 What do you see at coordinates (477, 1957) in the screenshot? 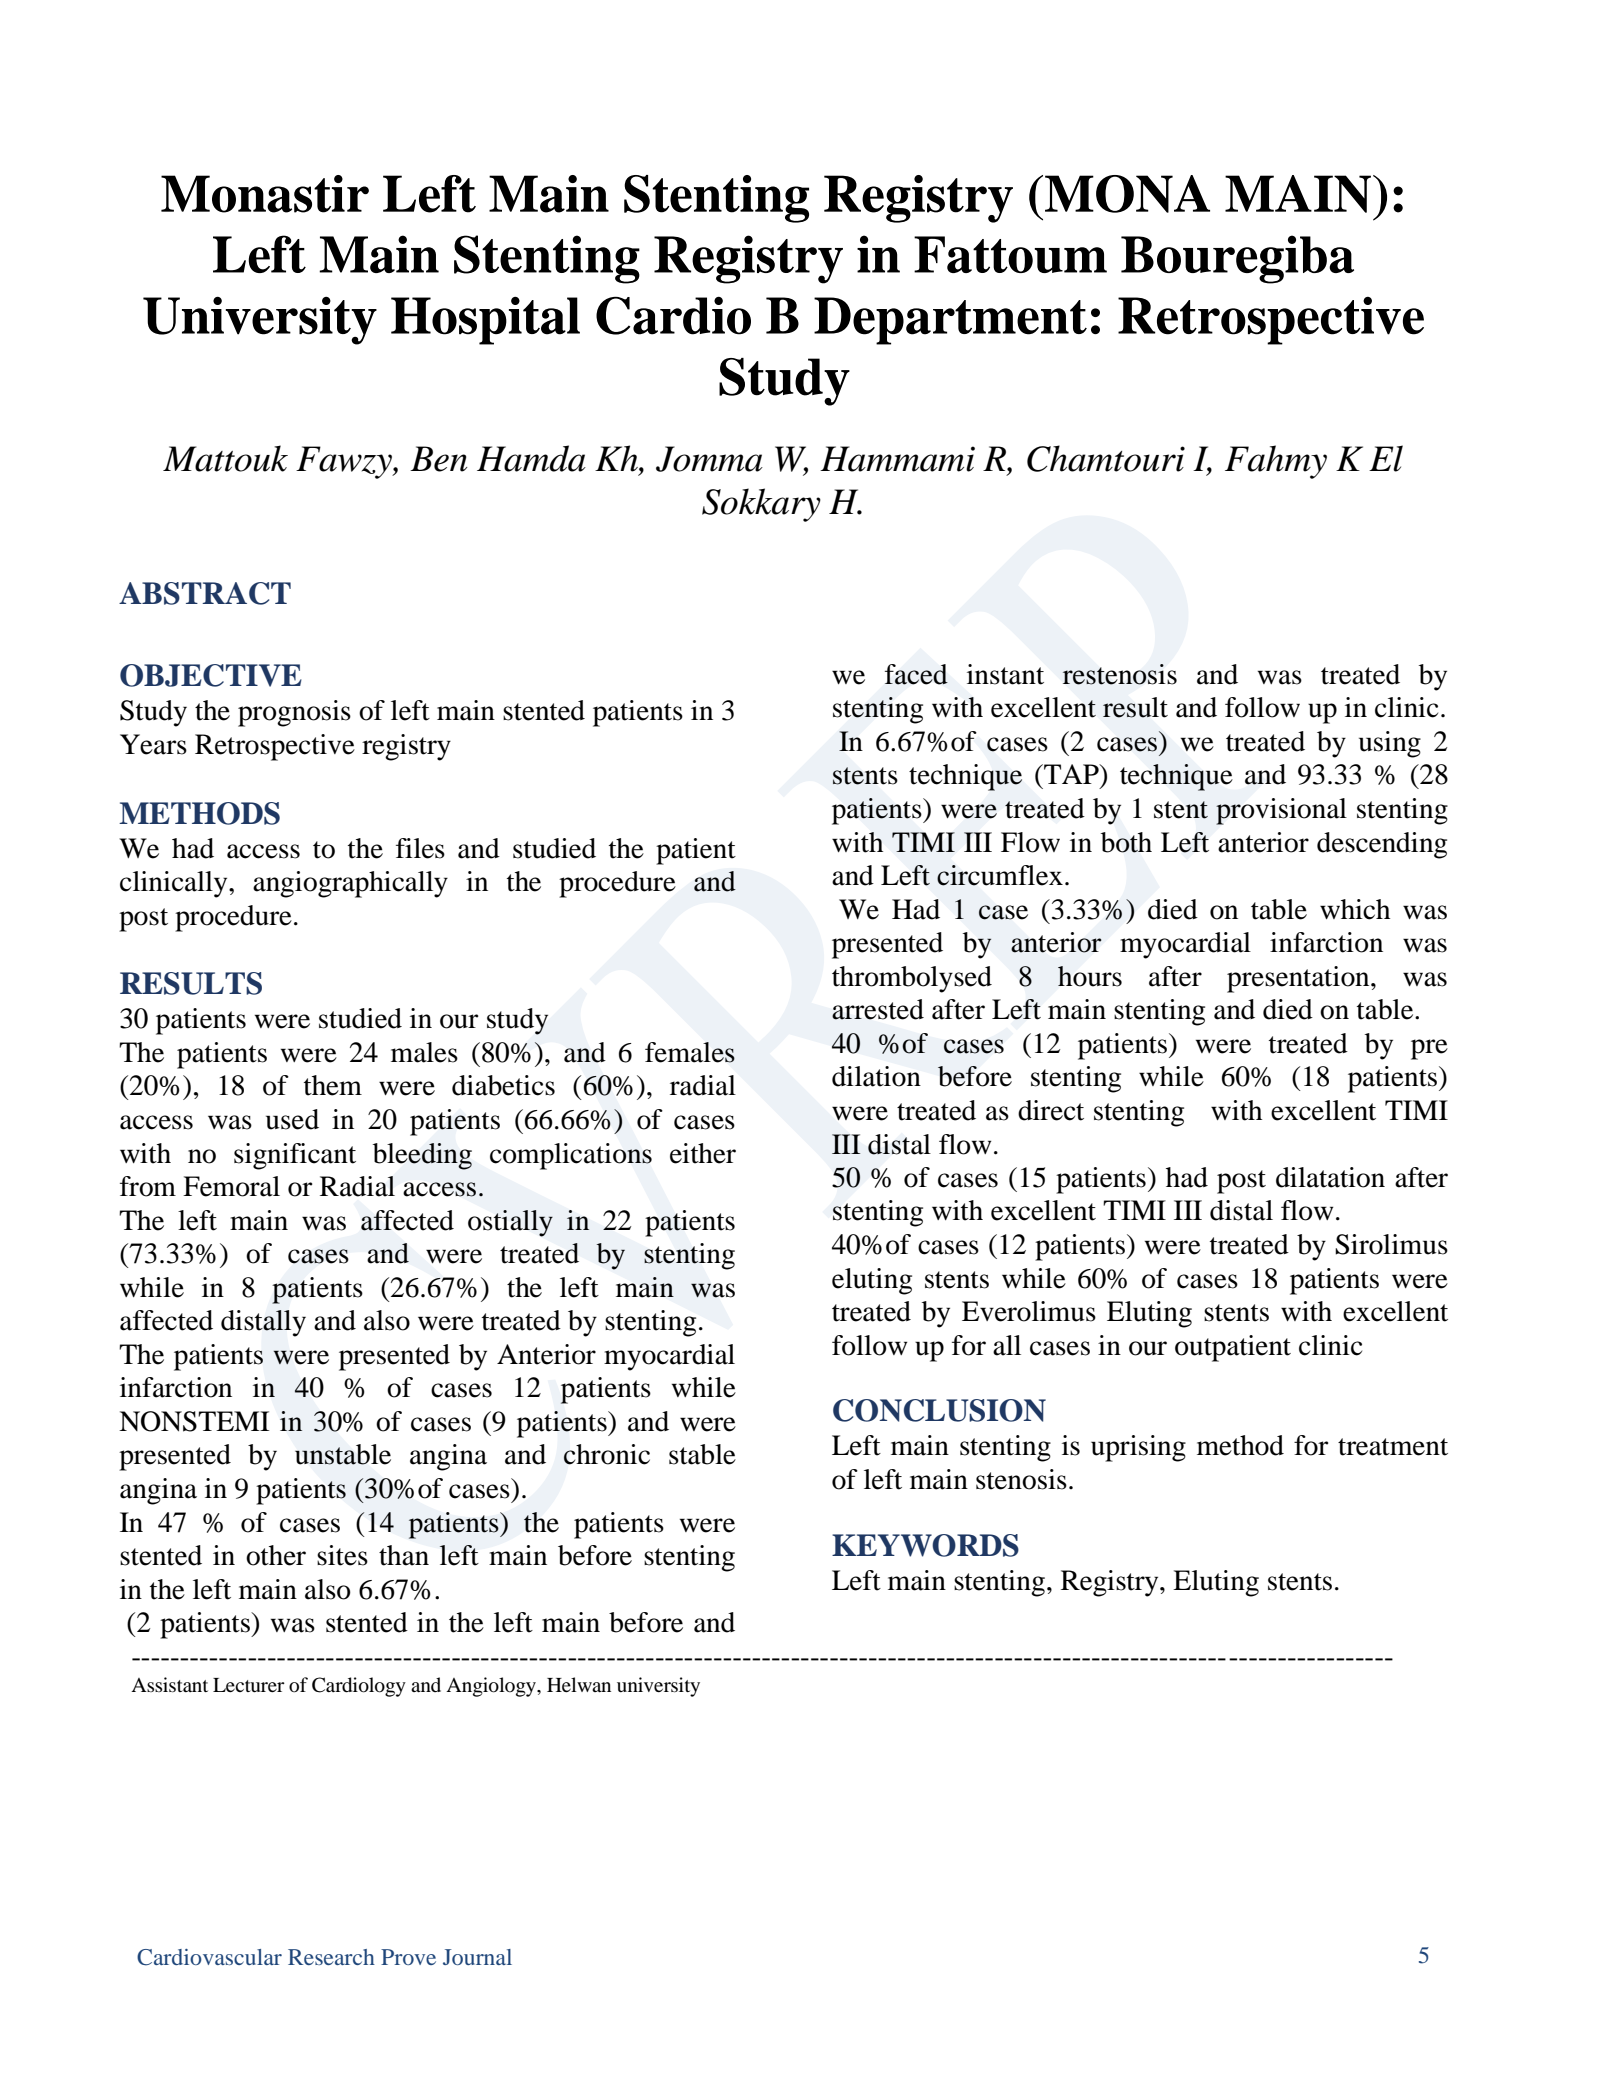
I see `Journal` at bounding box center [477, 1957].
